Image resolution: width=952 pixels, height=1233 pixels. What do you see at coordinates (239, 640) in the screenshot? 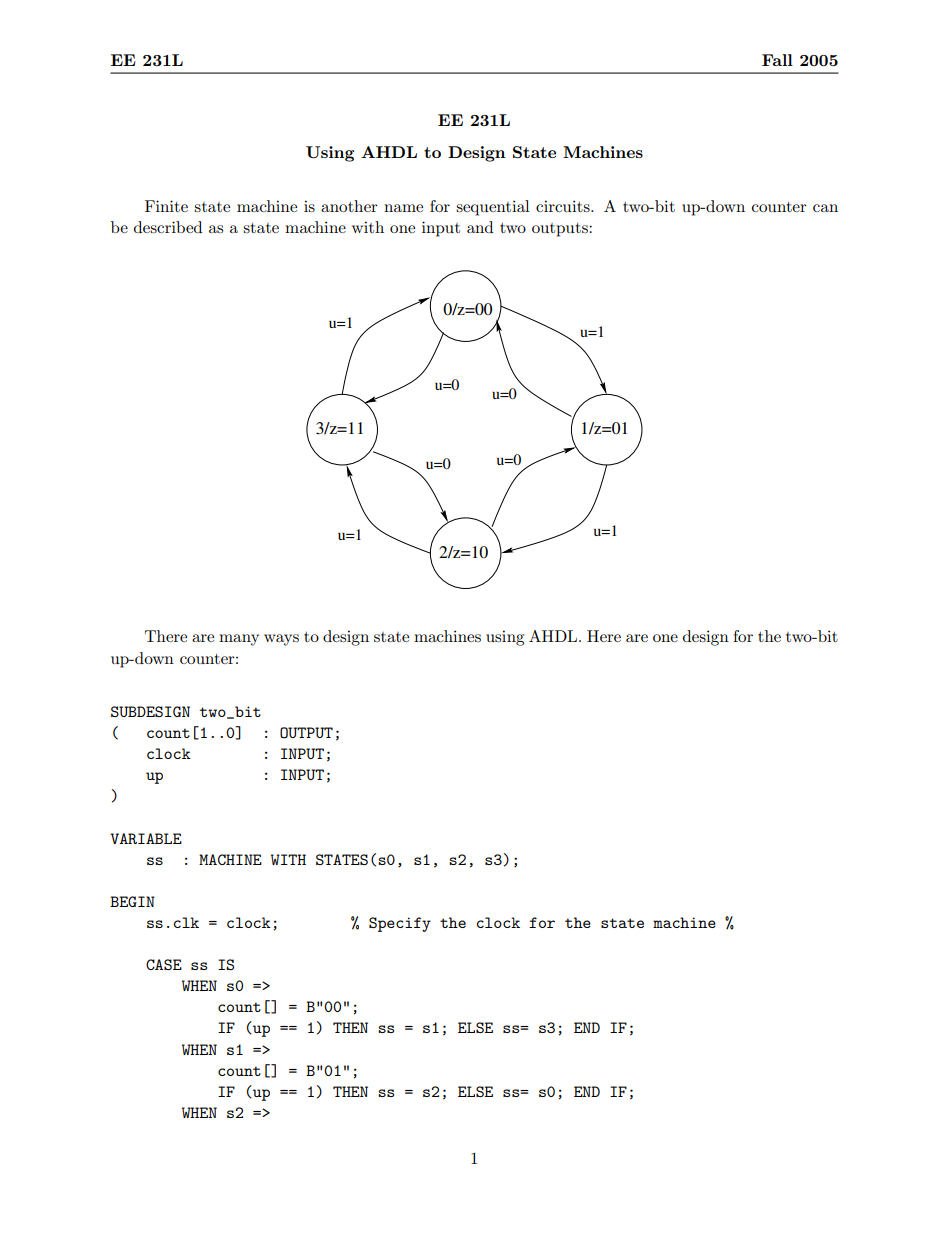
I see `many` at bounding box center [239, 640].
